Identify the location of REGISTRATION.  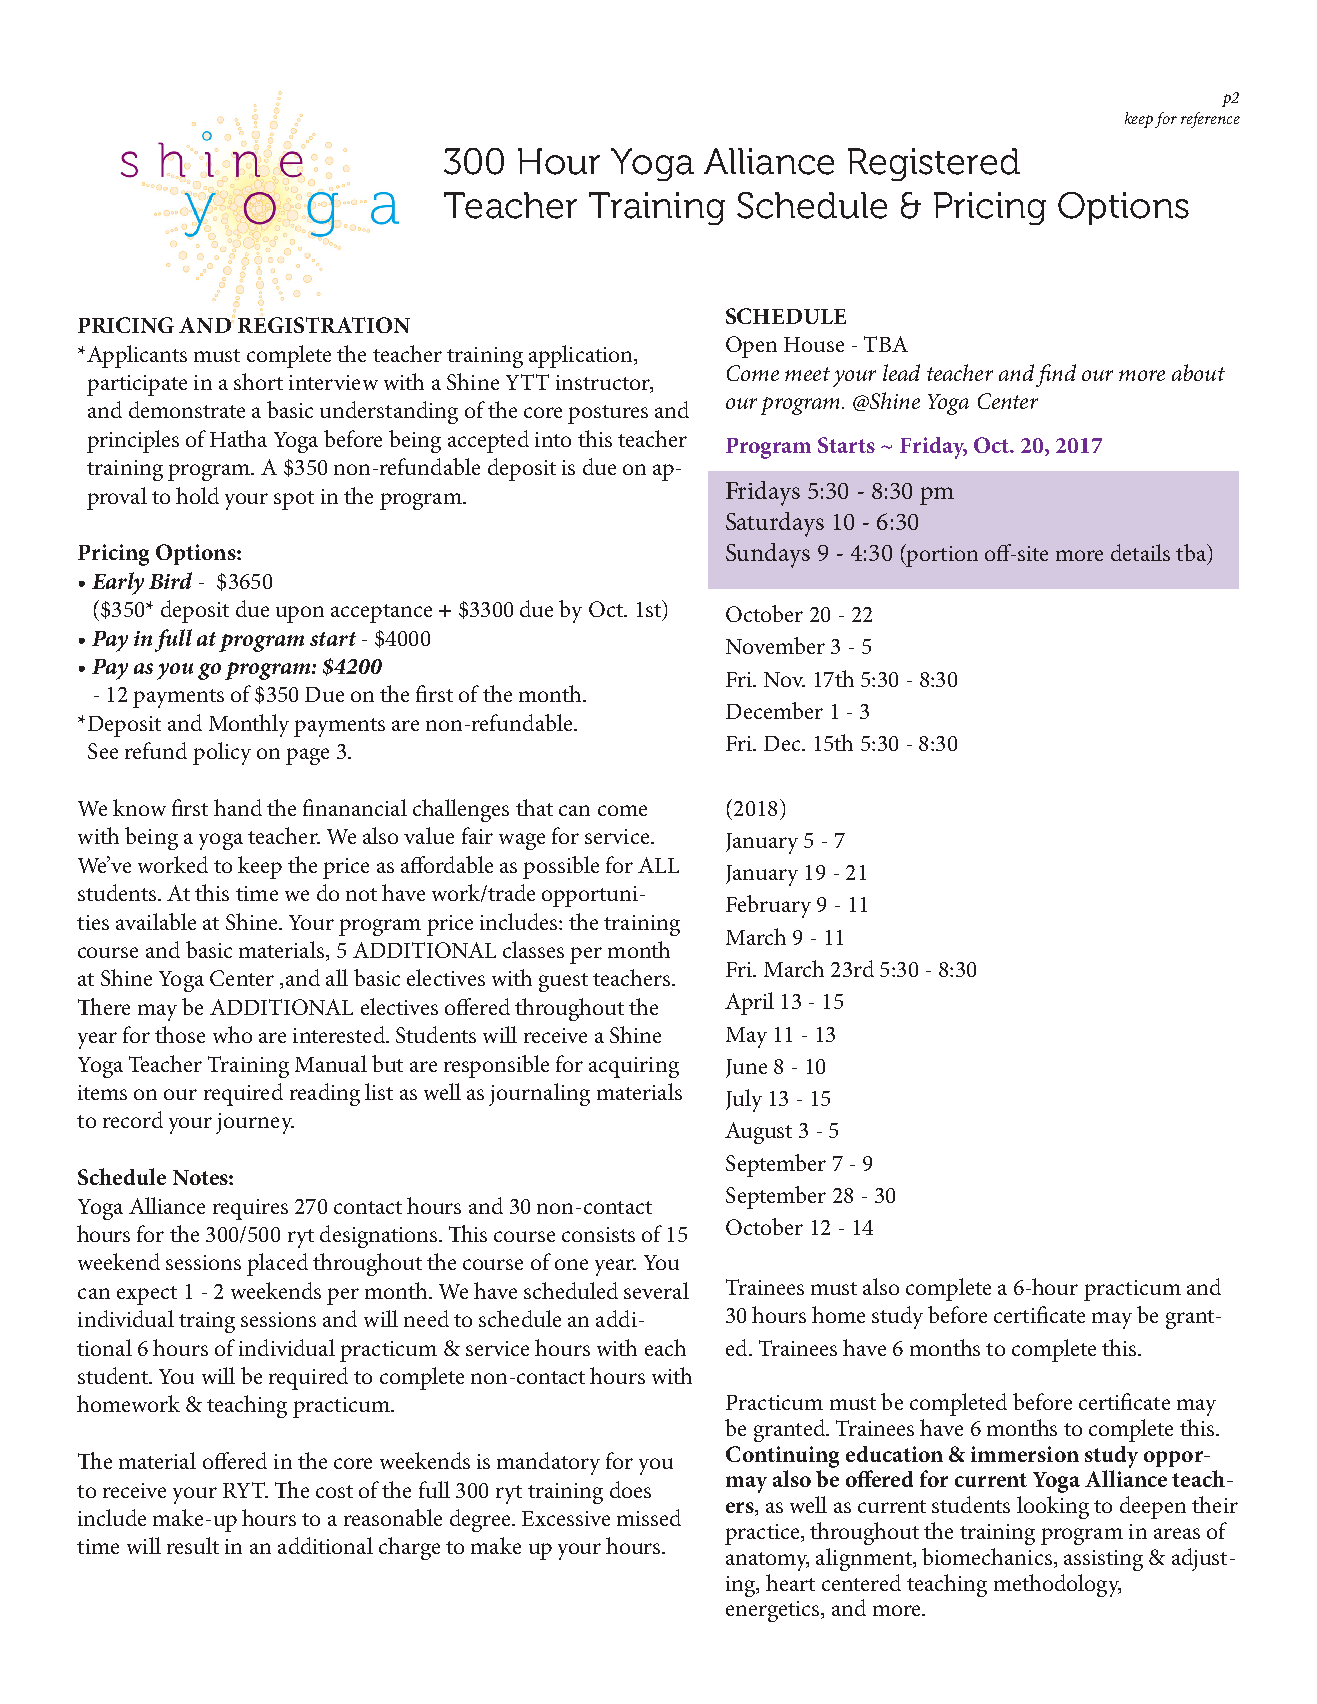
(324, 325).
